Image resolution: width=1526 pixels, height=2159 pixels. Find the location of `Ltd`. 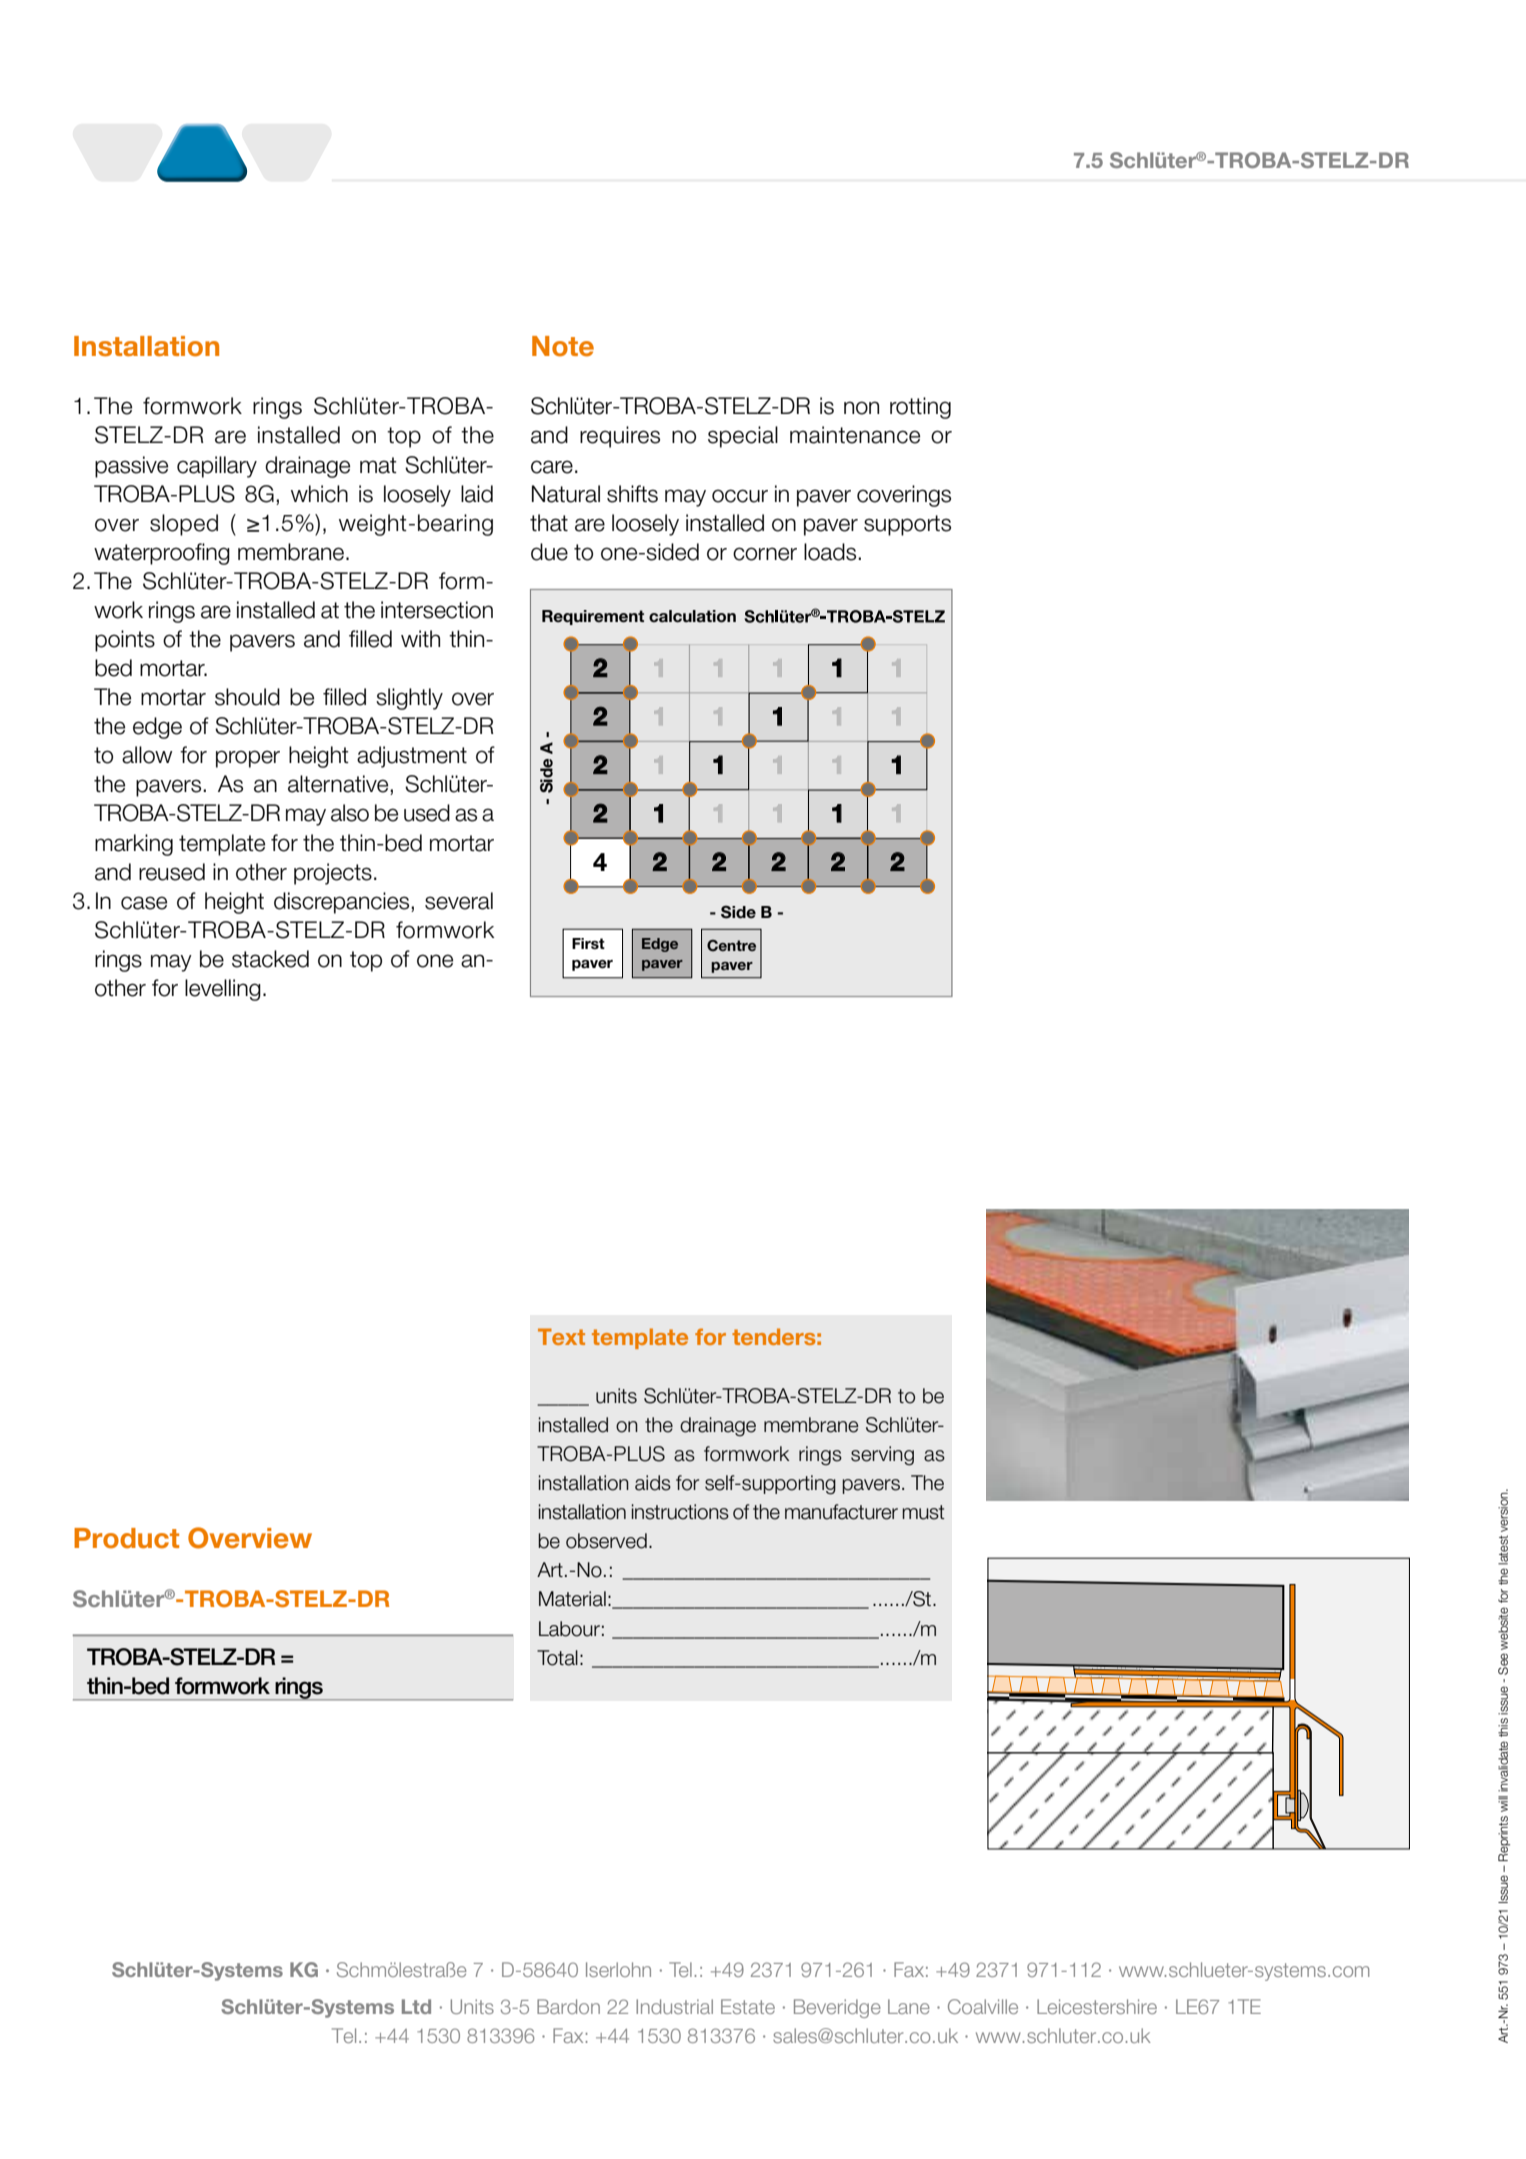

Ltd is located at coordinates (416, 2006).
